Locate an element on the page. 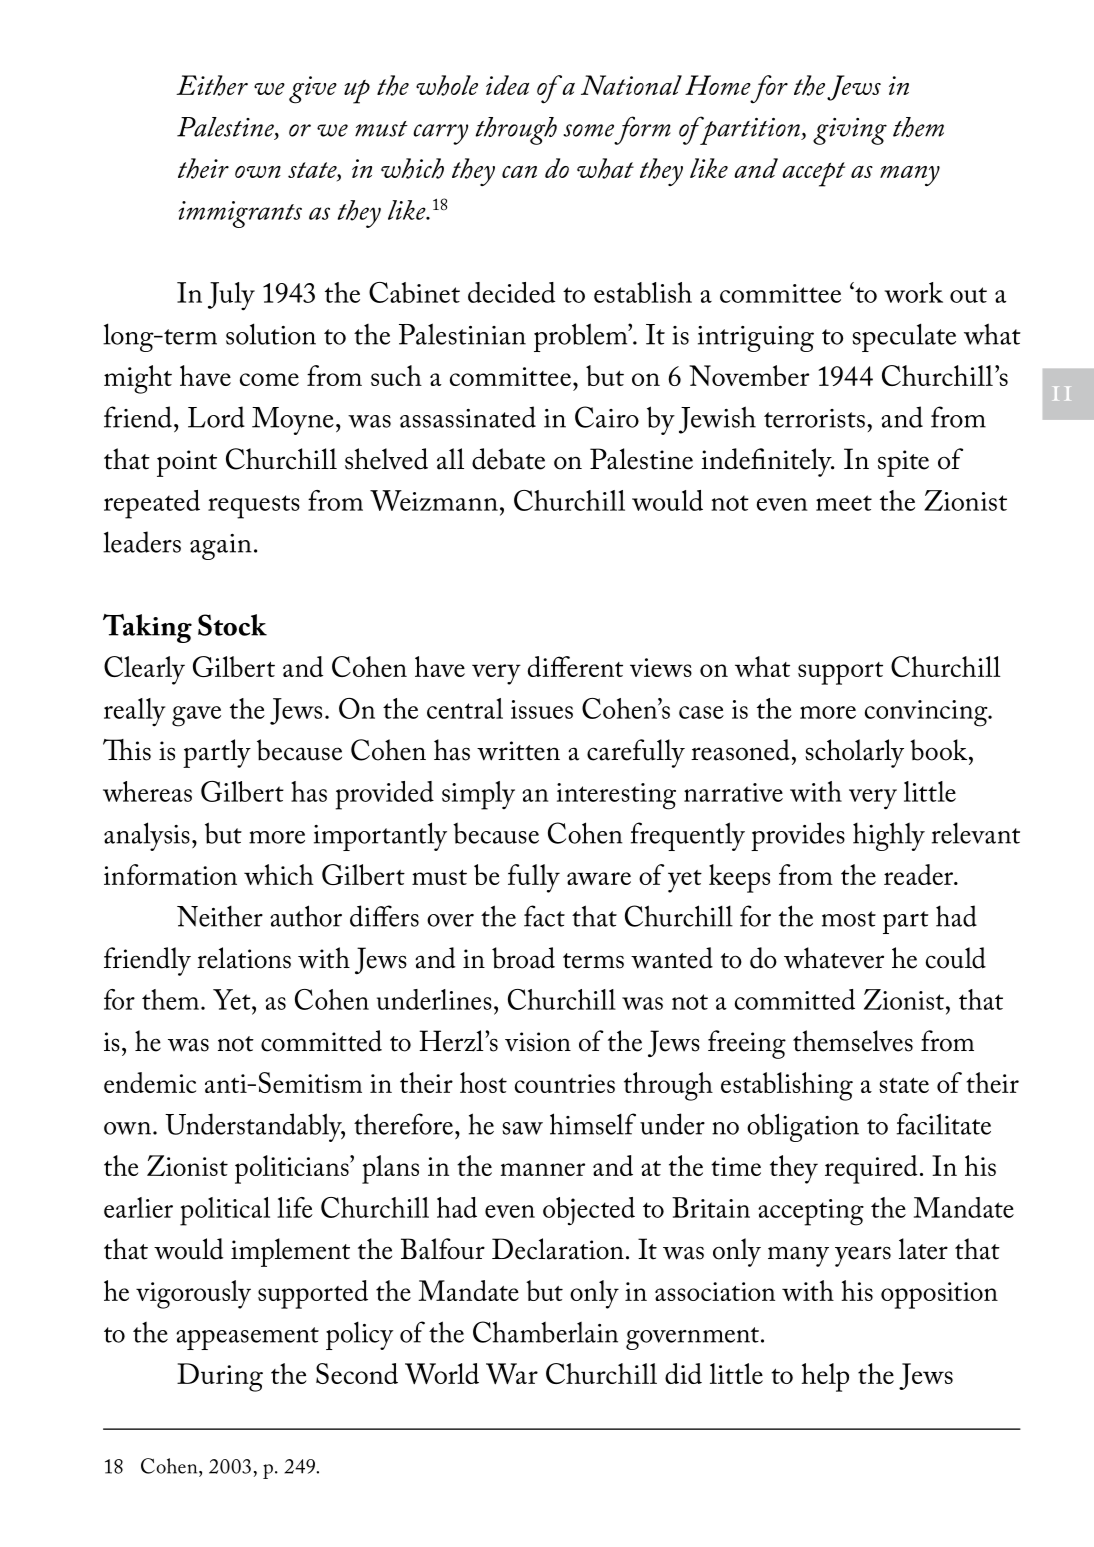  appeasement is located at coordinates (247, 1338).
